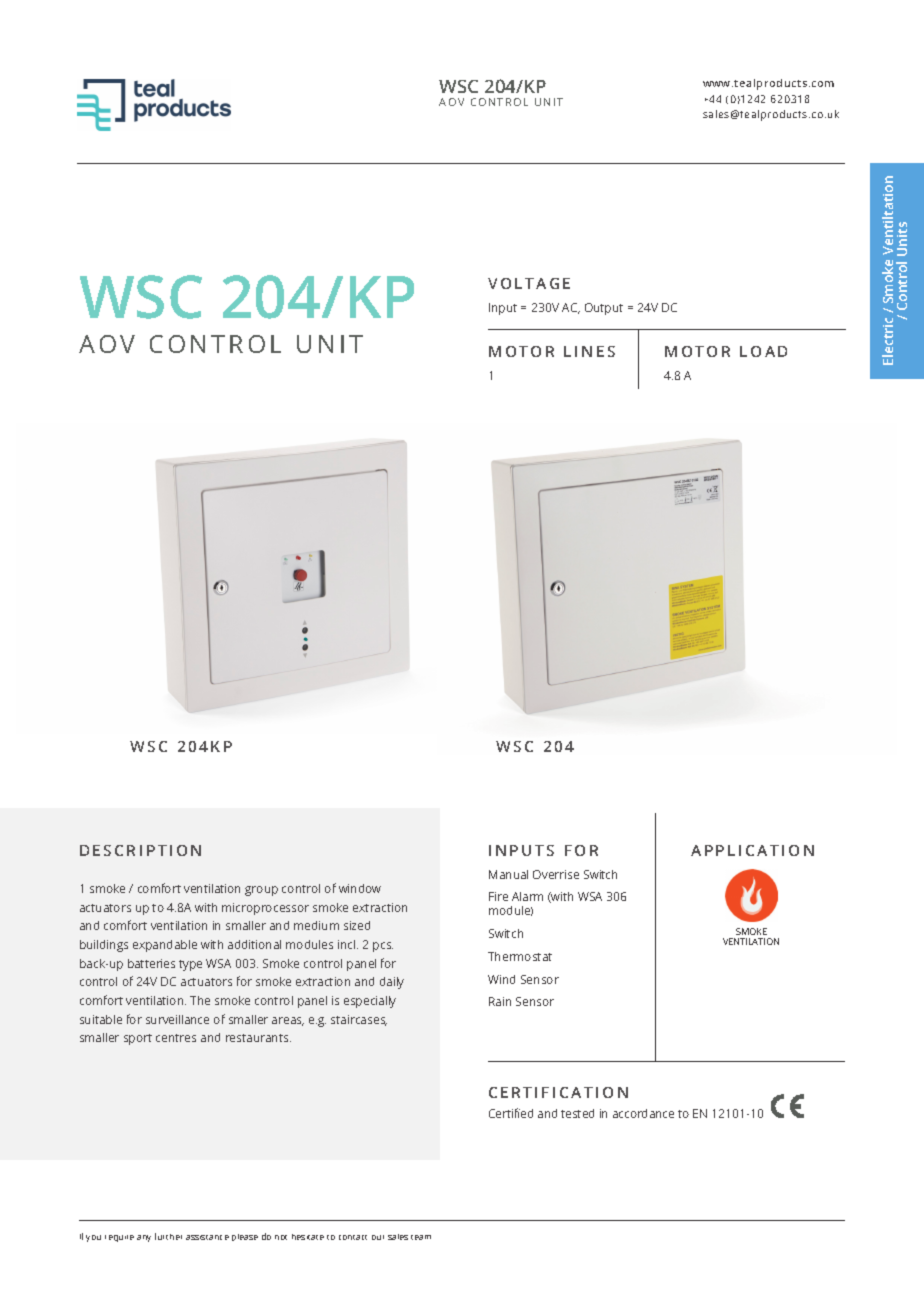 This image has width=924, height=1308. Describe the element at coordinates (140, 850) in the image. I see `DESCRIPTION` at that location.
